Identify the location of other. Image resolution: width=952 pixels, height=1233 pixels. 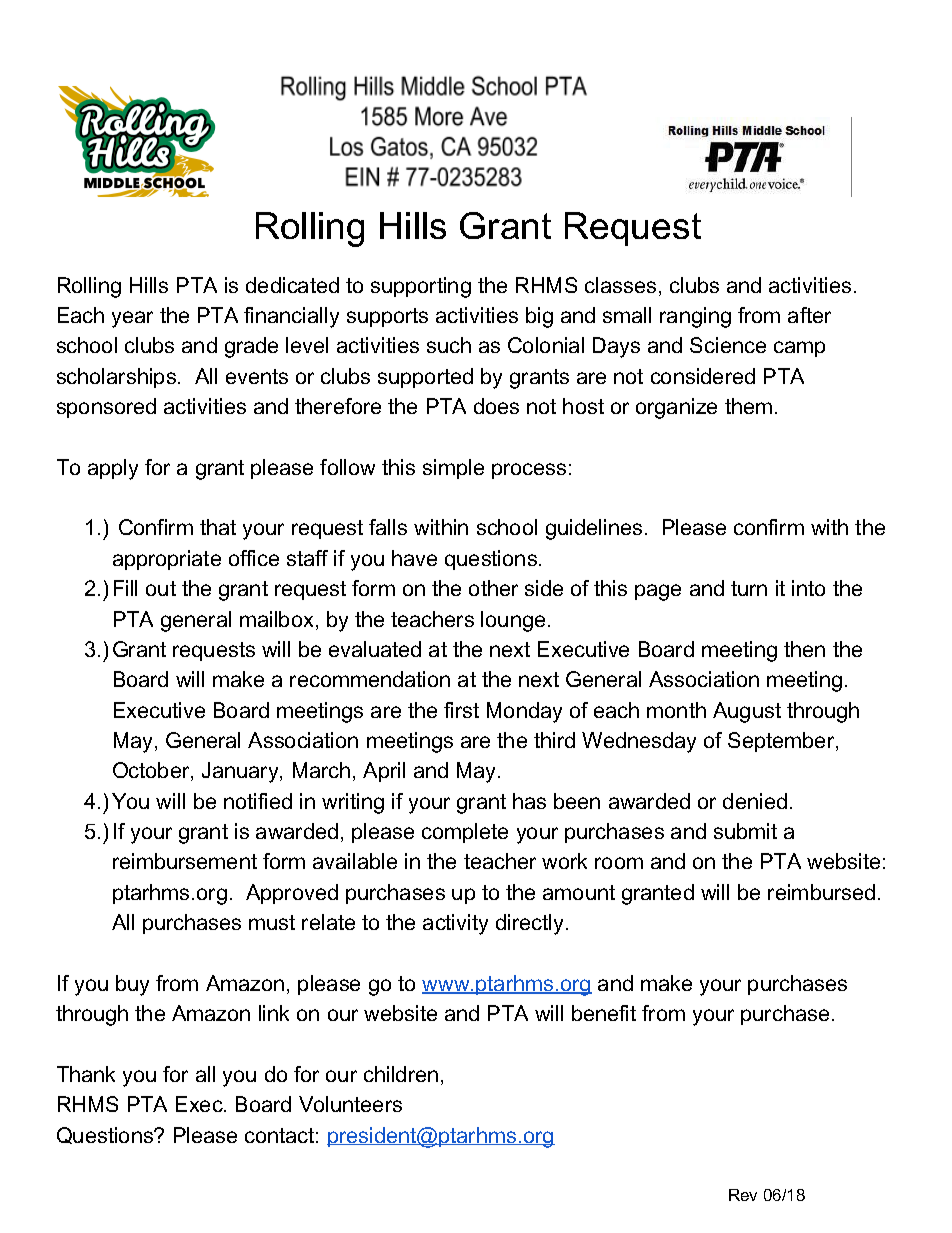
(493, 588).
